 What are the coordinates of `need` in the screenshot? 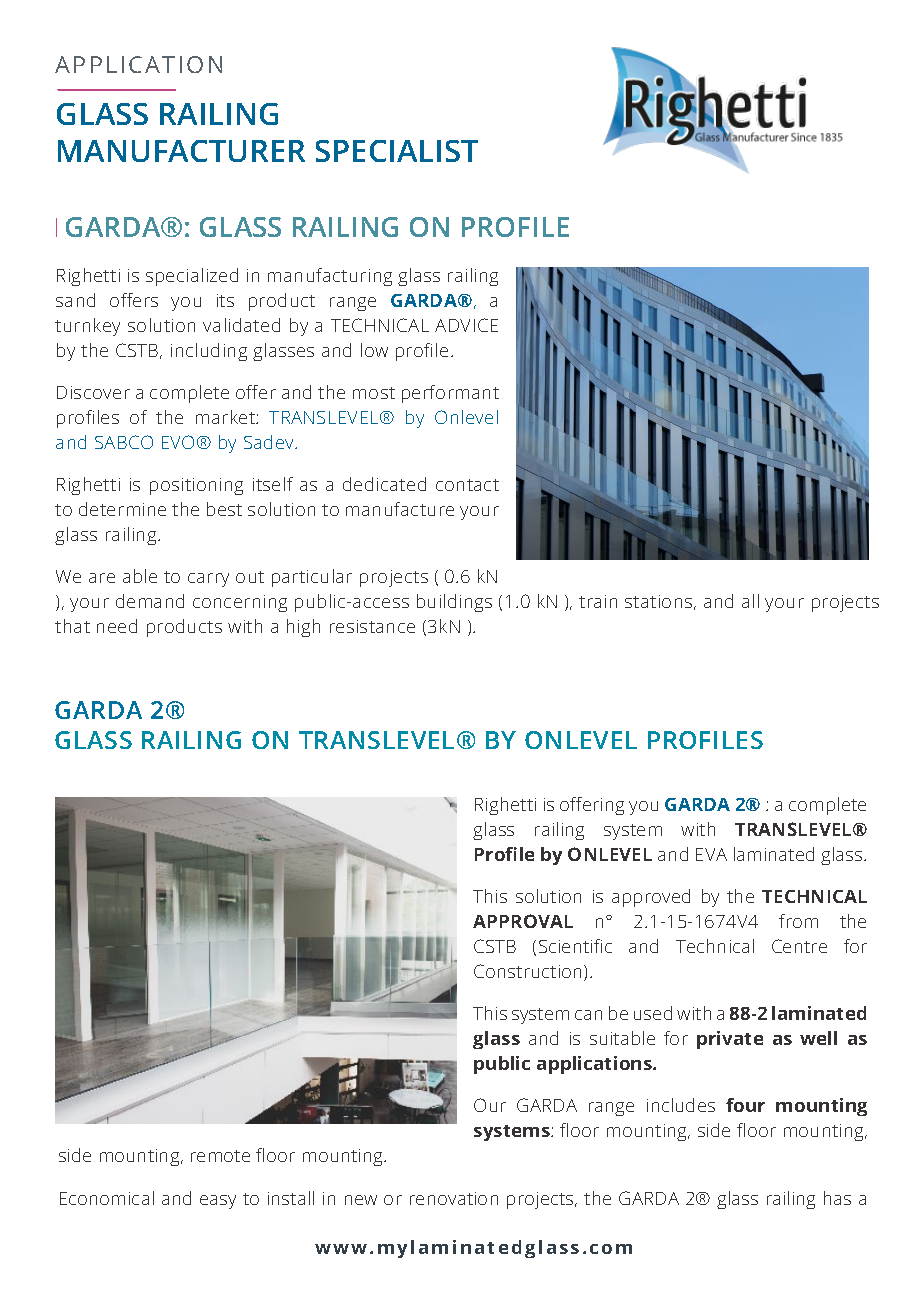 It's located at (117, 626).
